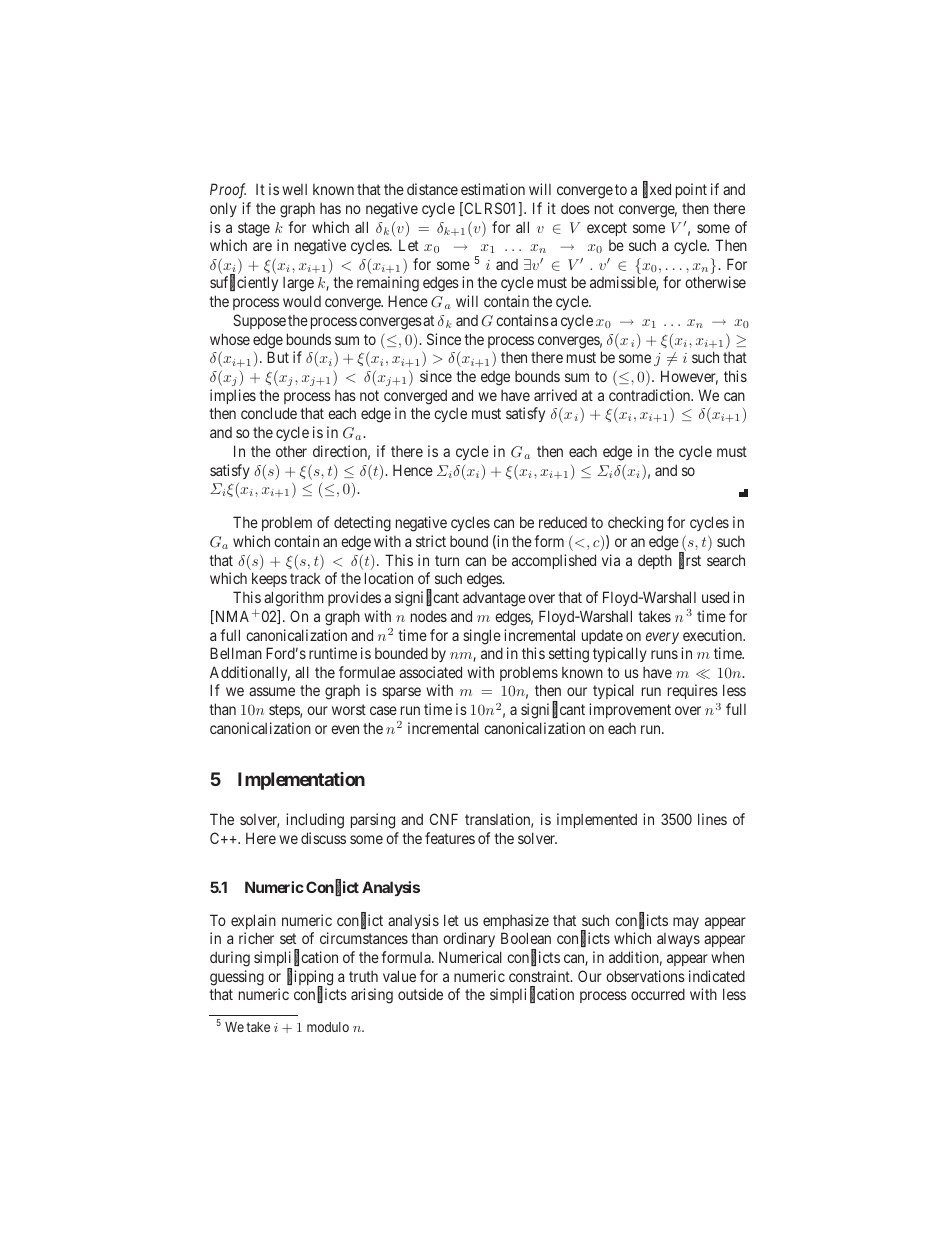 This screenshot has height=1233, width=952. I want to click on associated, so click(430, 672).
